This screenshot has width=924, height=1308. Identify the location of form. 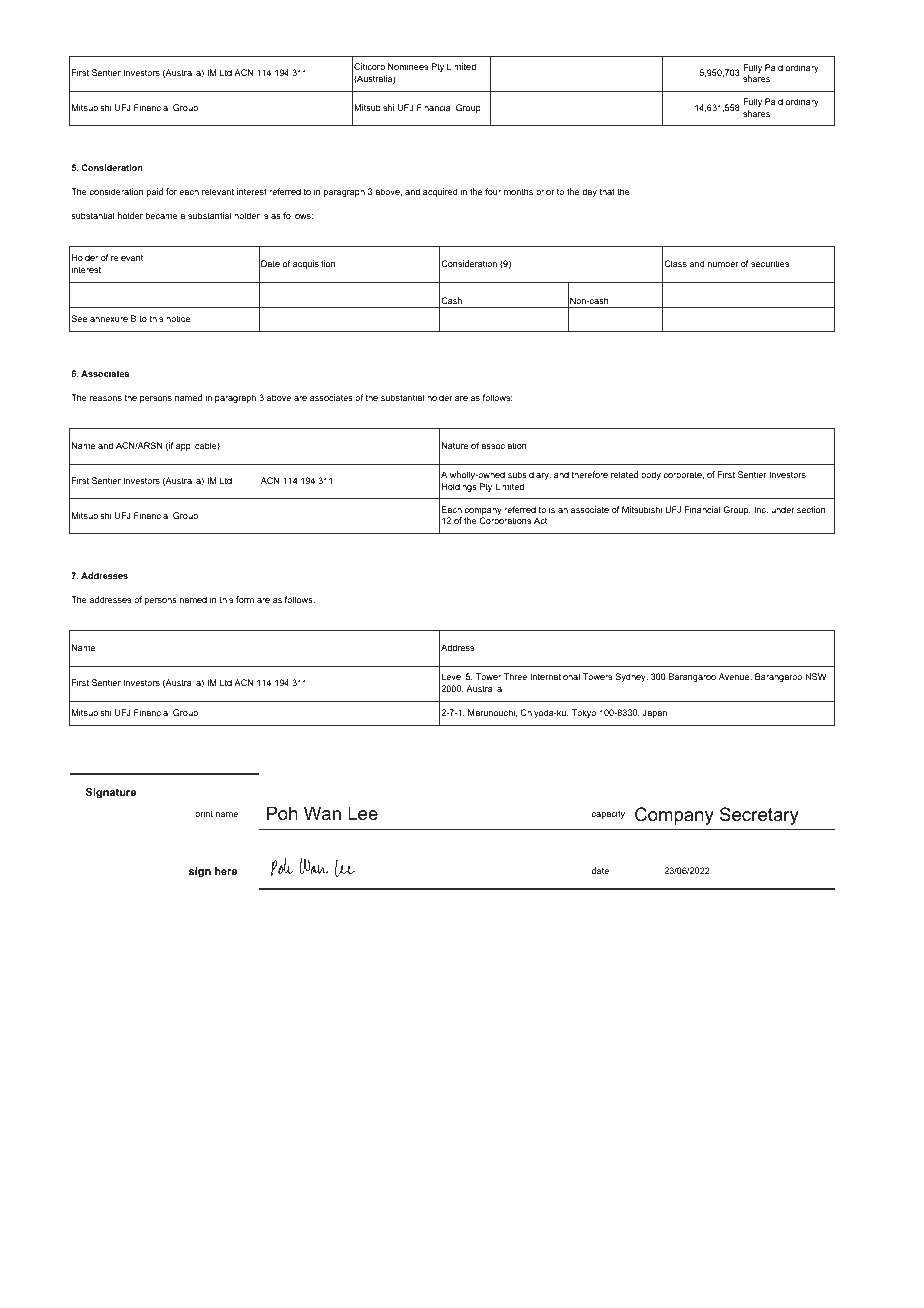
(245, 599).
